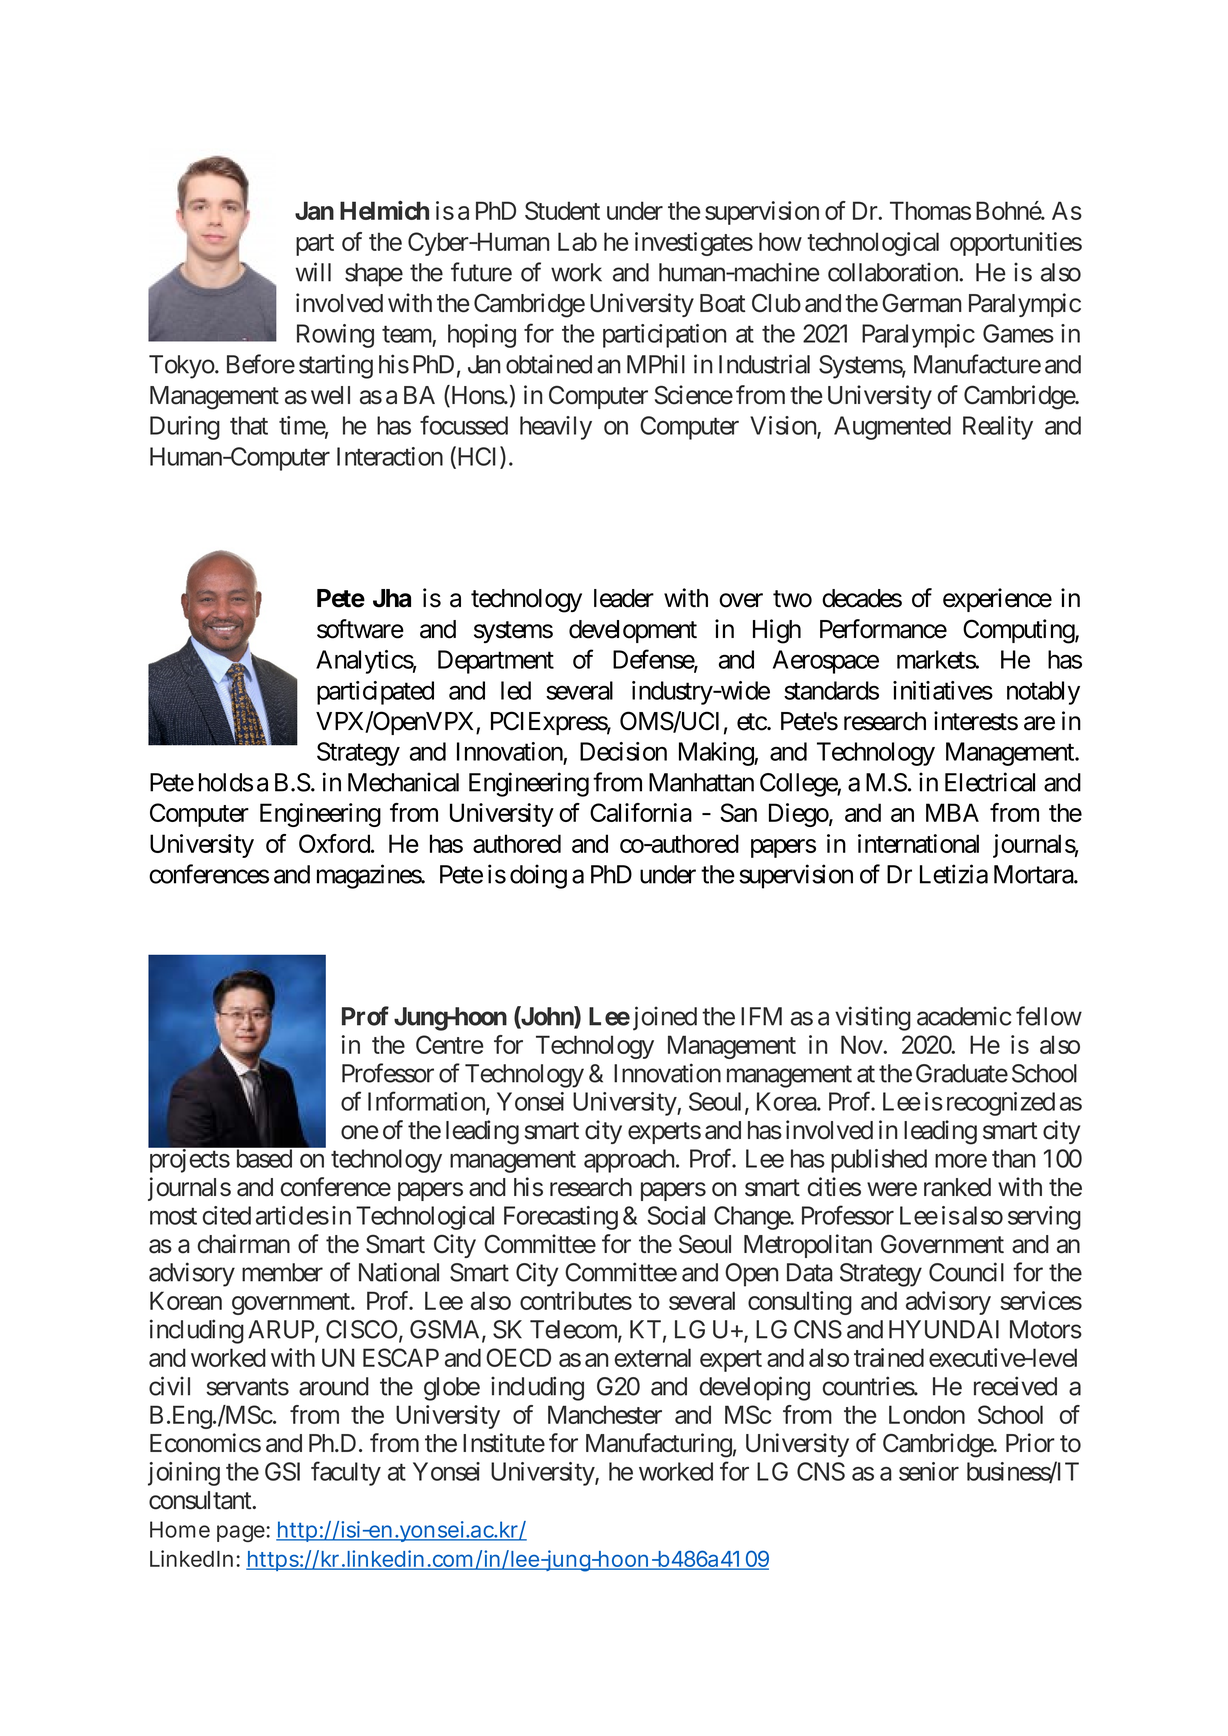 This screenshot has height=1736, width=1228. Describe the element at coordinates (663, 1018) in the screenshot. I see `joined` at that location.
